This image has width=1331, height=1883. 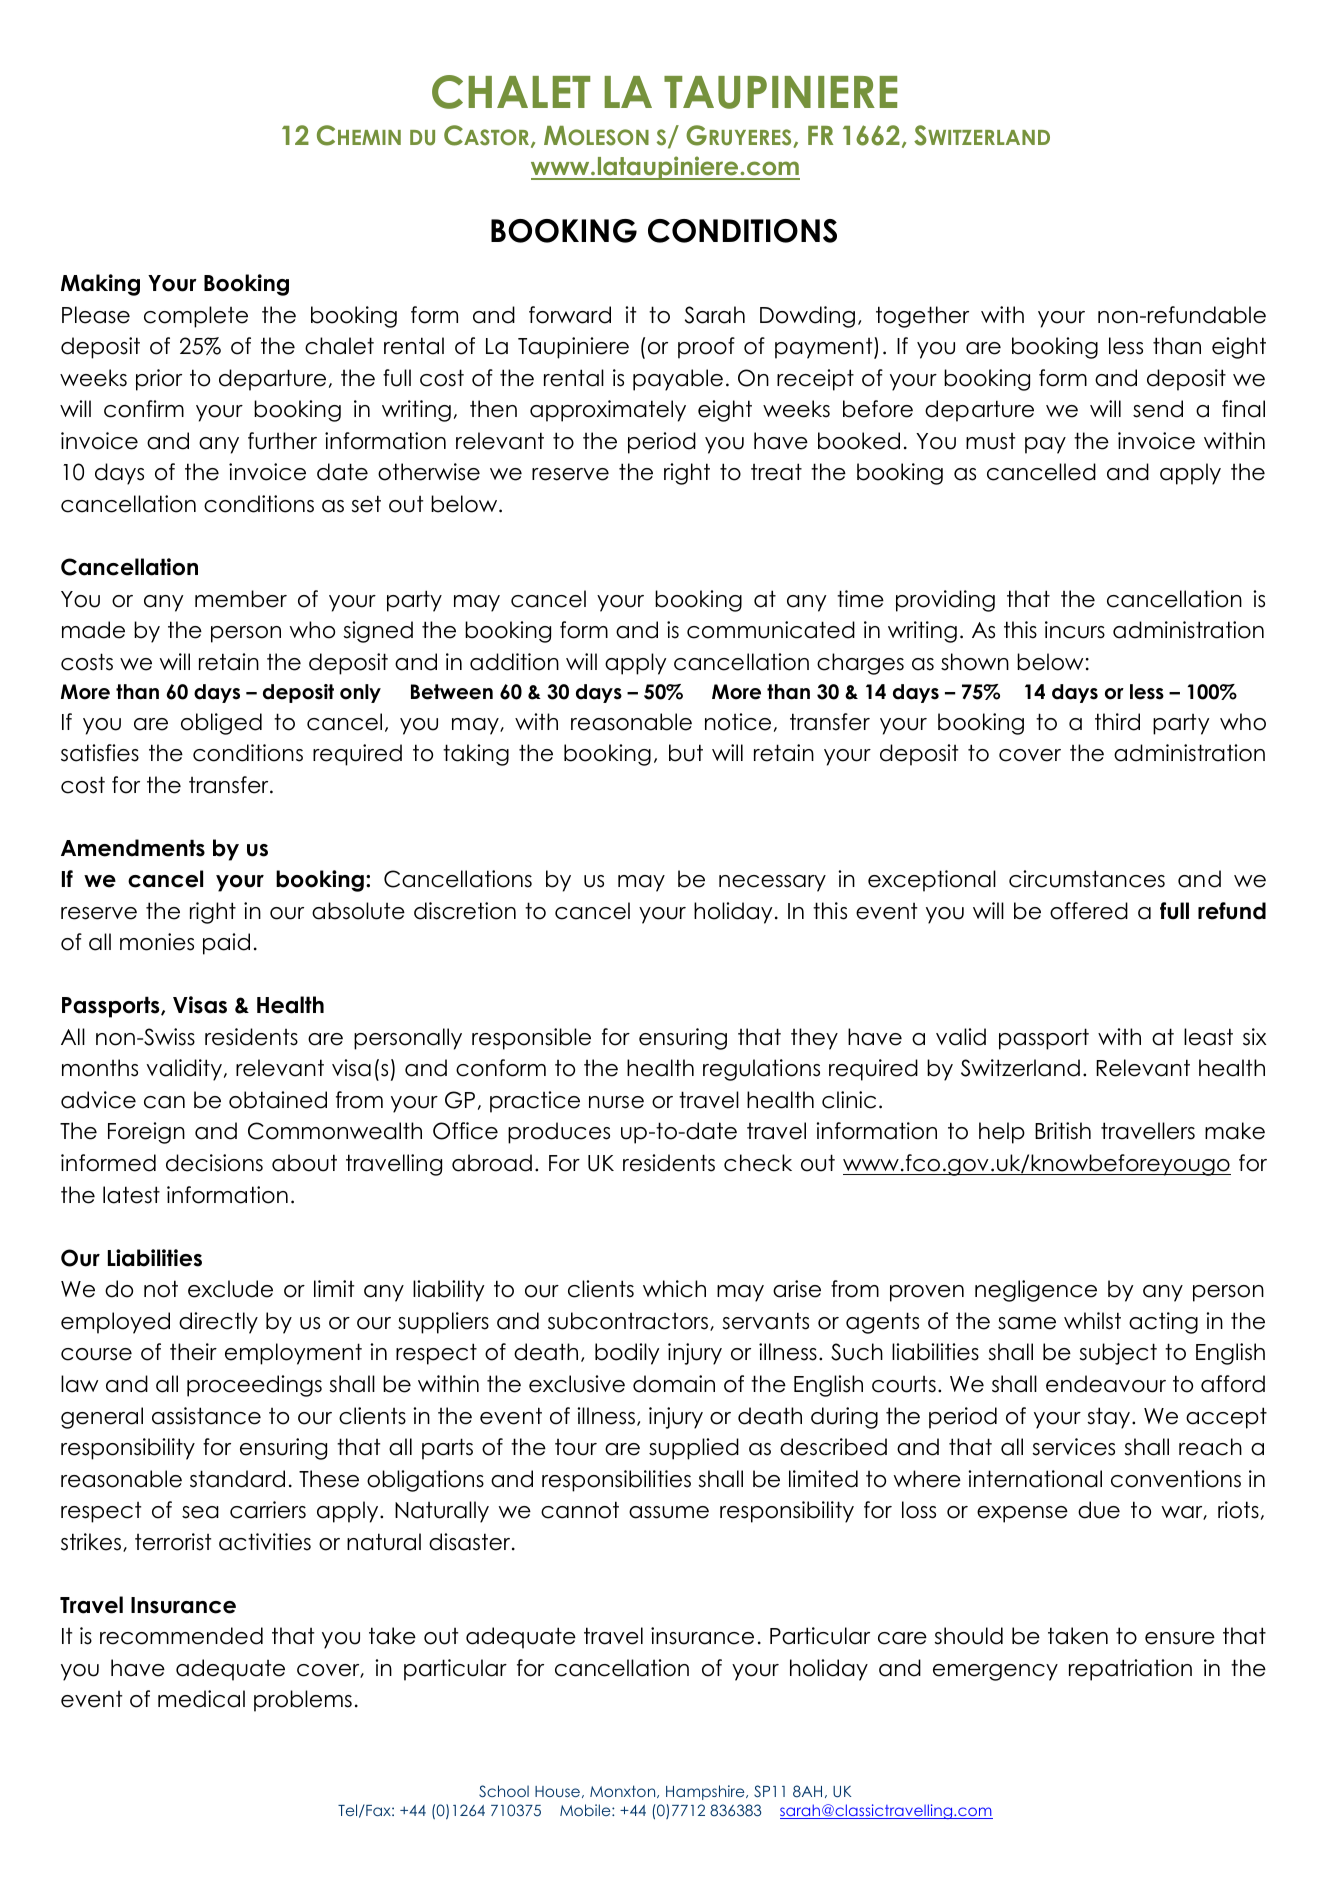 What do you see at coordinates (196, 317) in the image?
I see `complete` at bounding box center [196, 317].
